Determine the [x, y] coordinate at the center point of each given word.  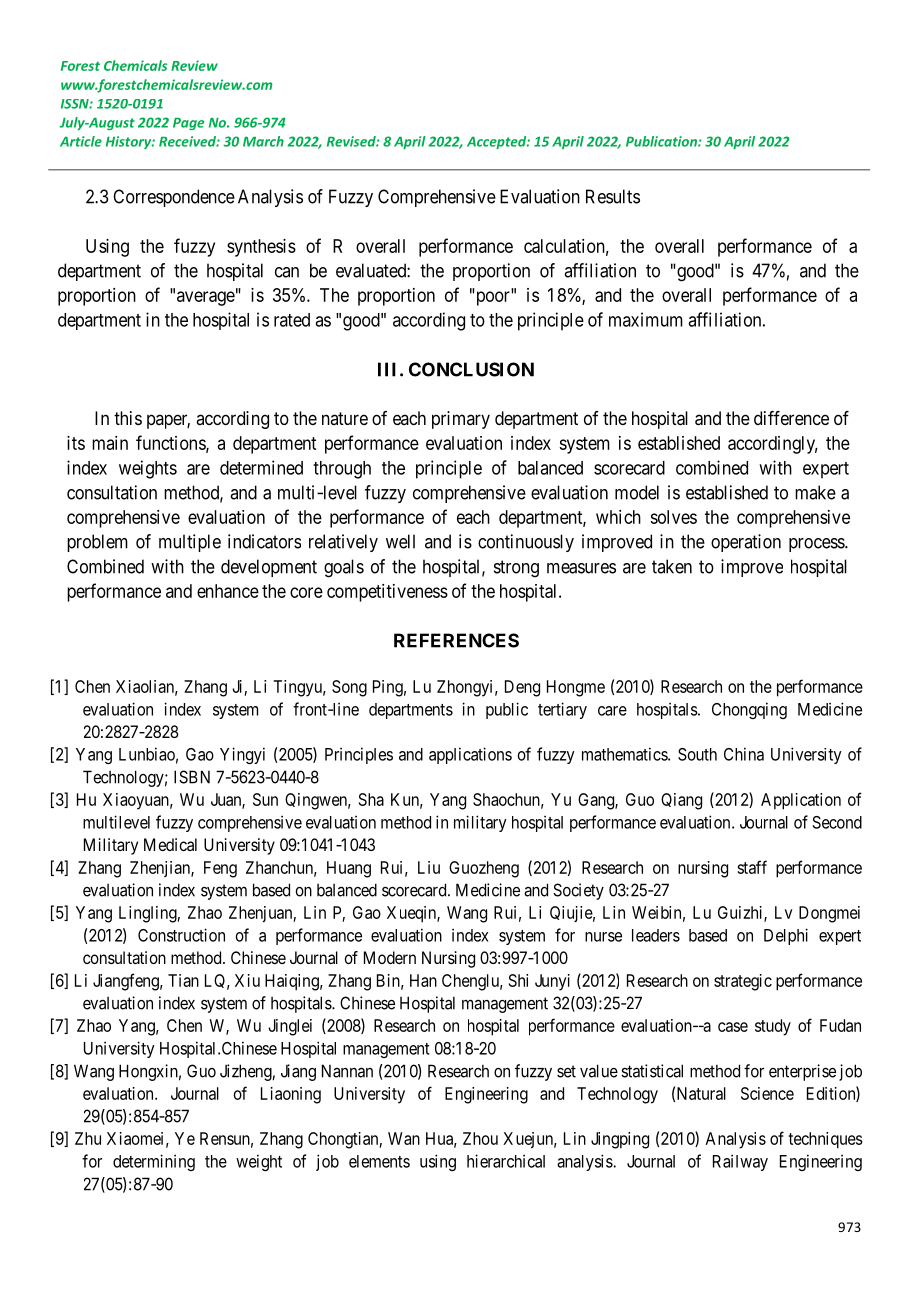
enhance [228, 591]
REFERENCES [456, 640]
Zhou [480, 1138]
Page [188, 124]
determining [154, 1162]
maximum [646, 319]
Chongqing [749, 710]
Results [613, 196]
